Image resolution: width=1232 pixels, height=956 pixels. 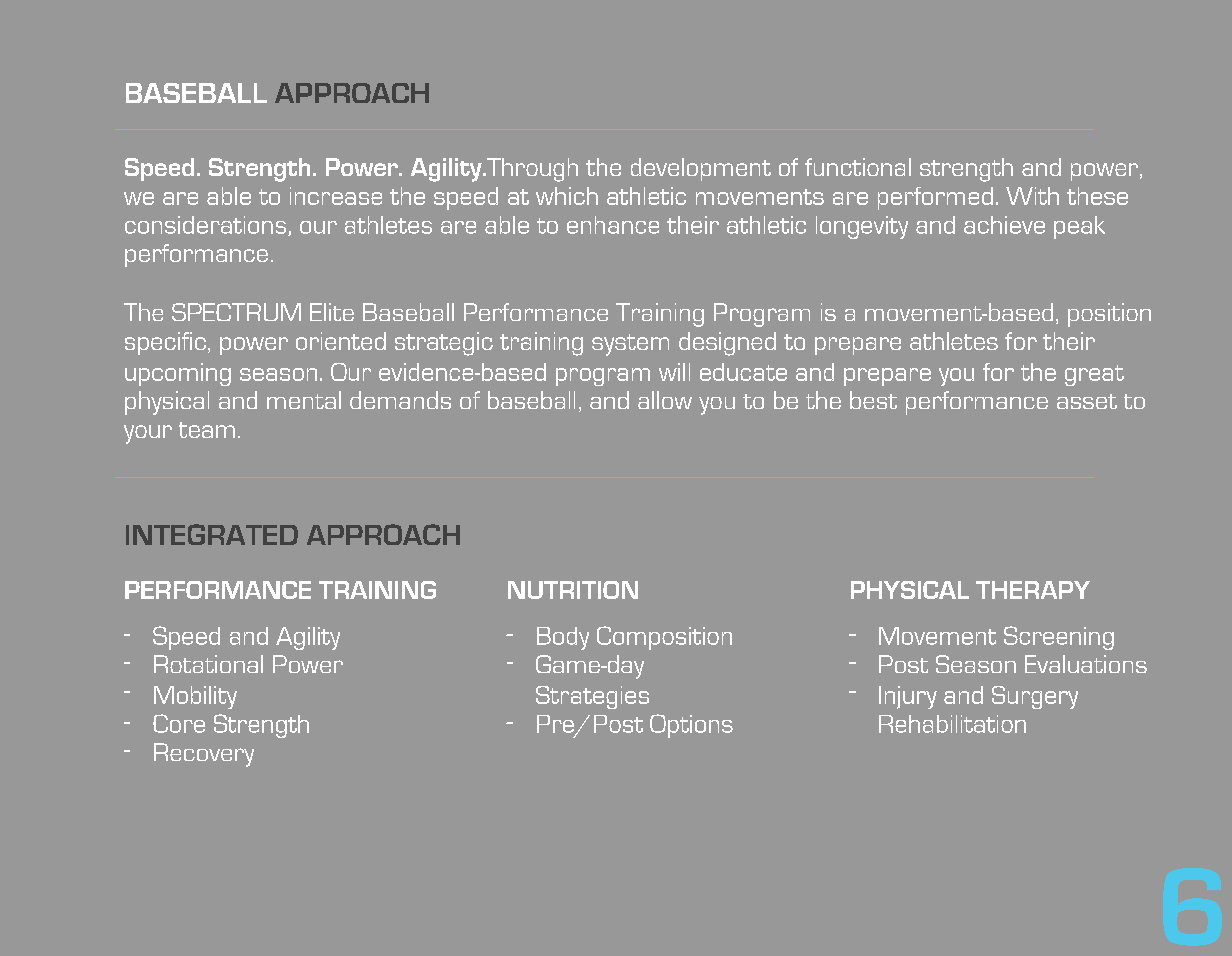 What do you see at coordinates (178, 374) in the screenshot?
I see `upcoming` at bounding box center [178, 374].
